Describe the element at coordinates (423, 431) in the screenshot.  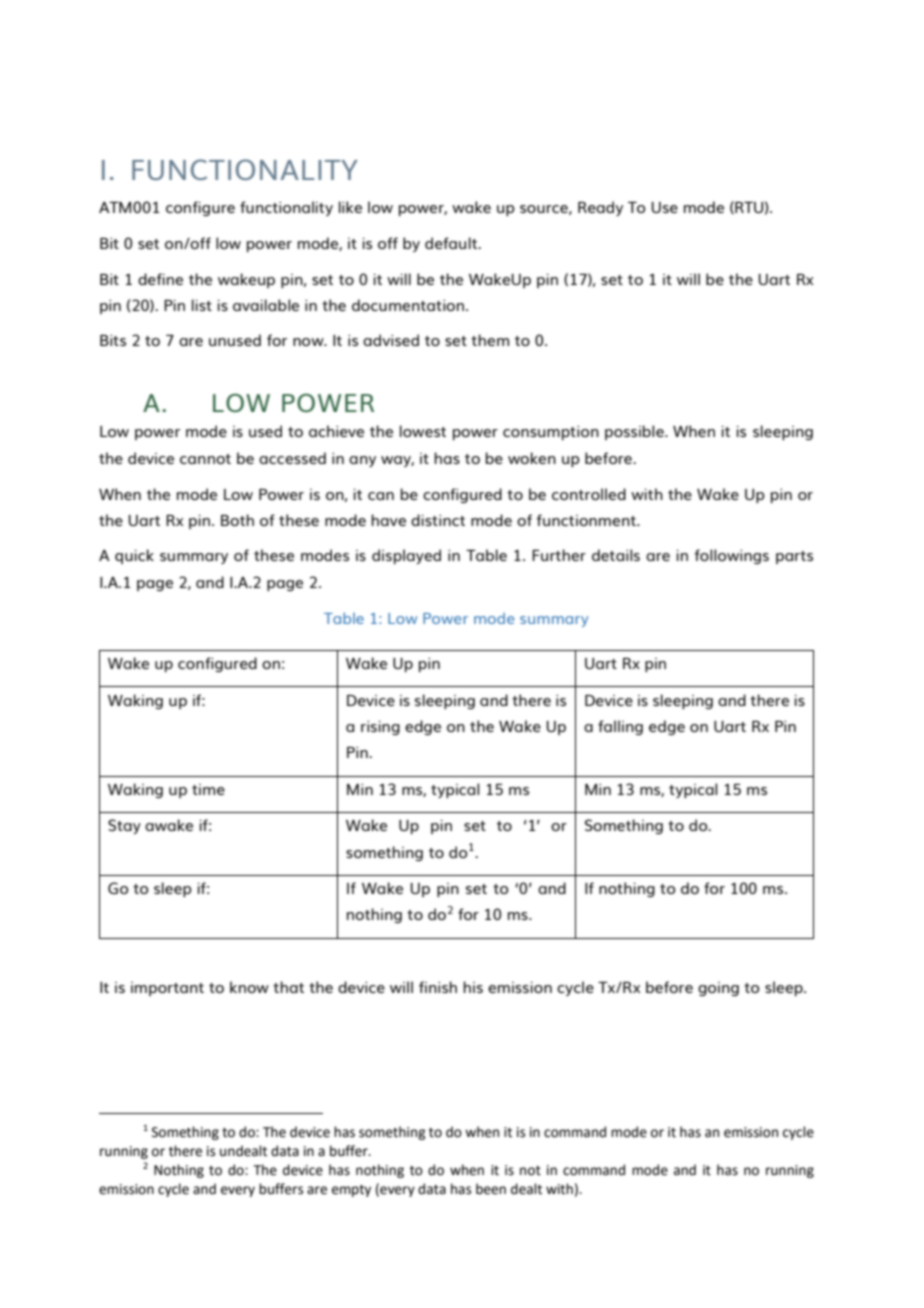
I see `lowest` at that location.
